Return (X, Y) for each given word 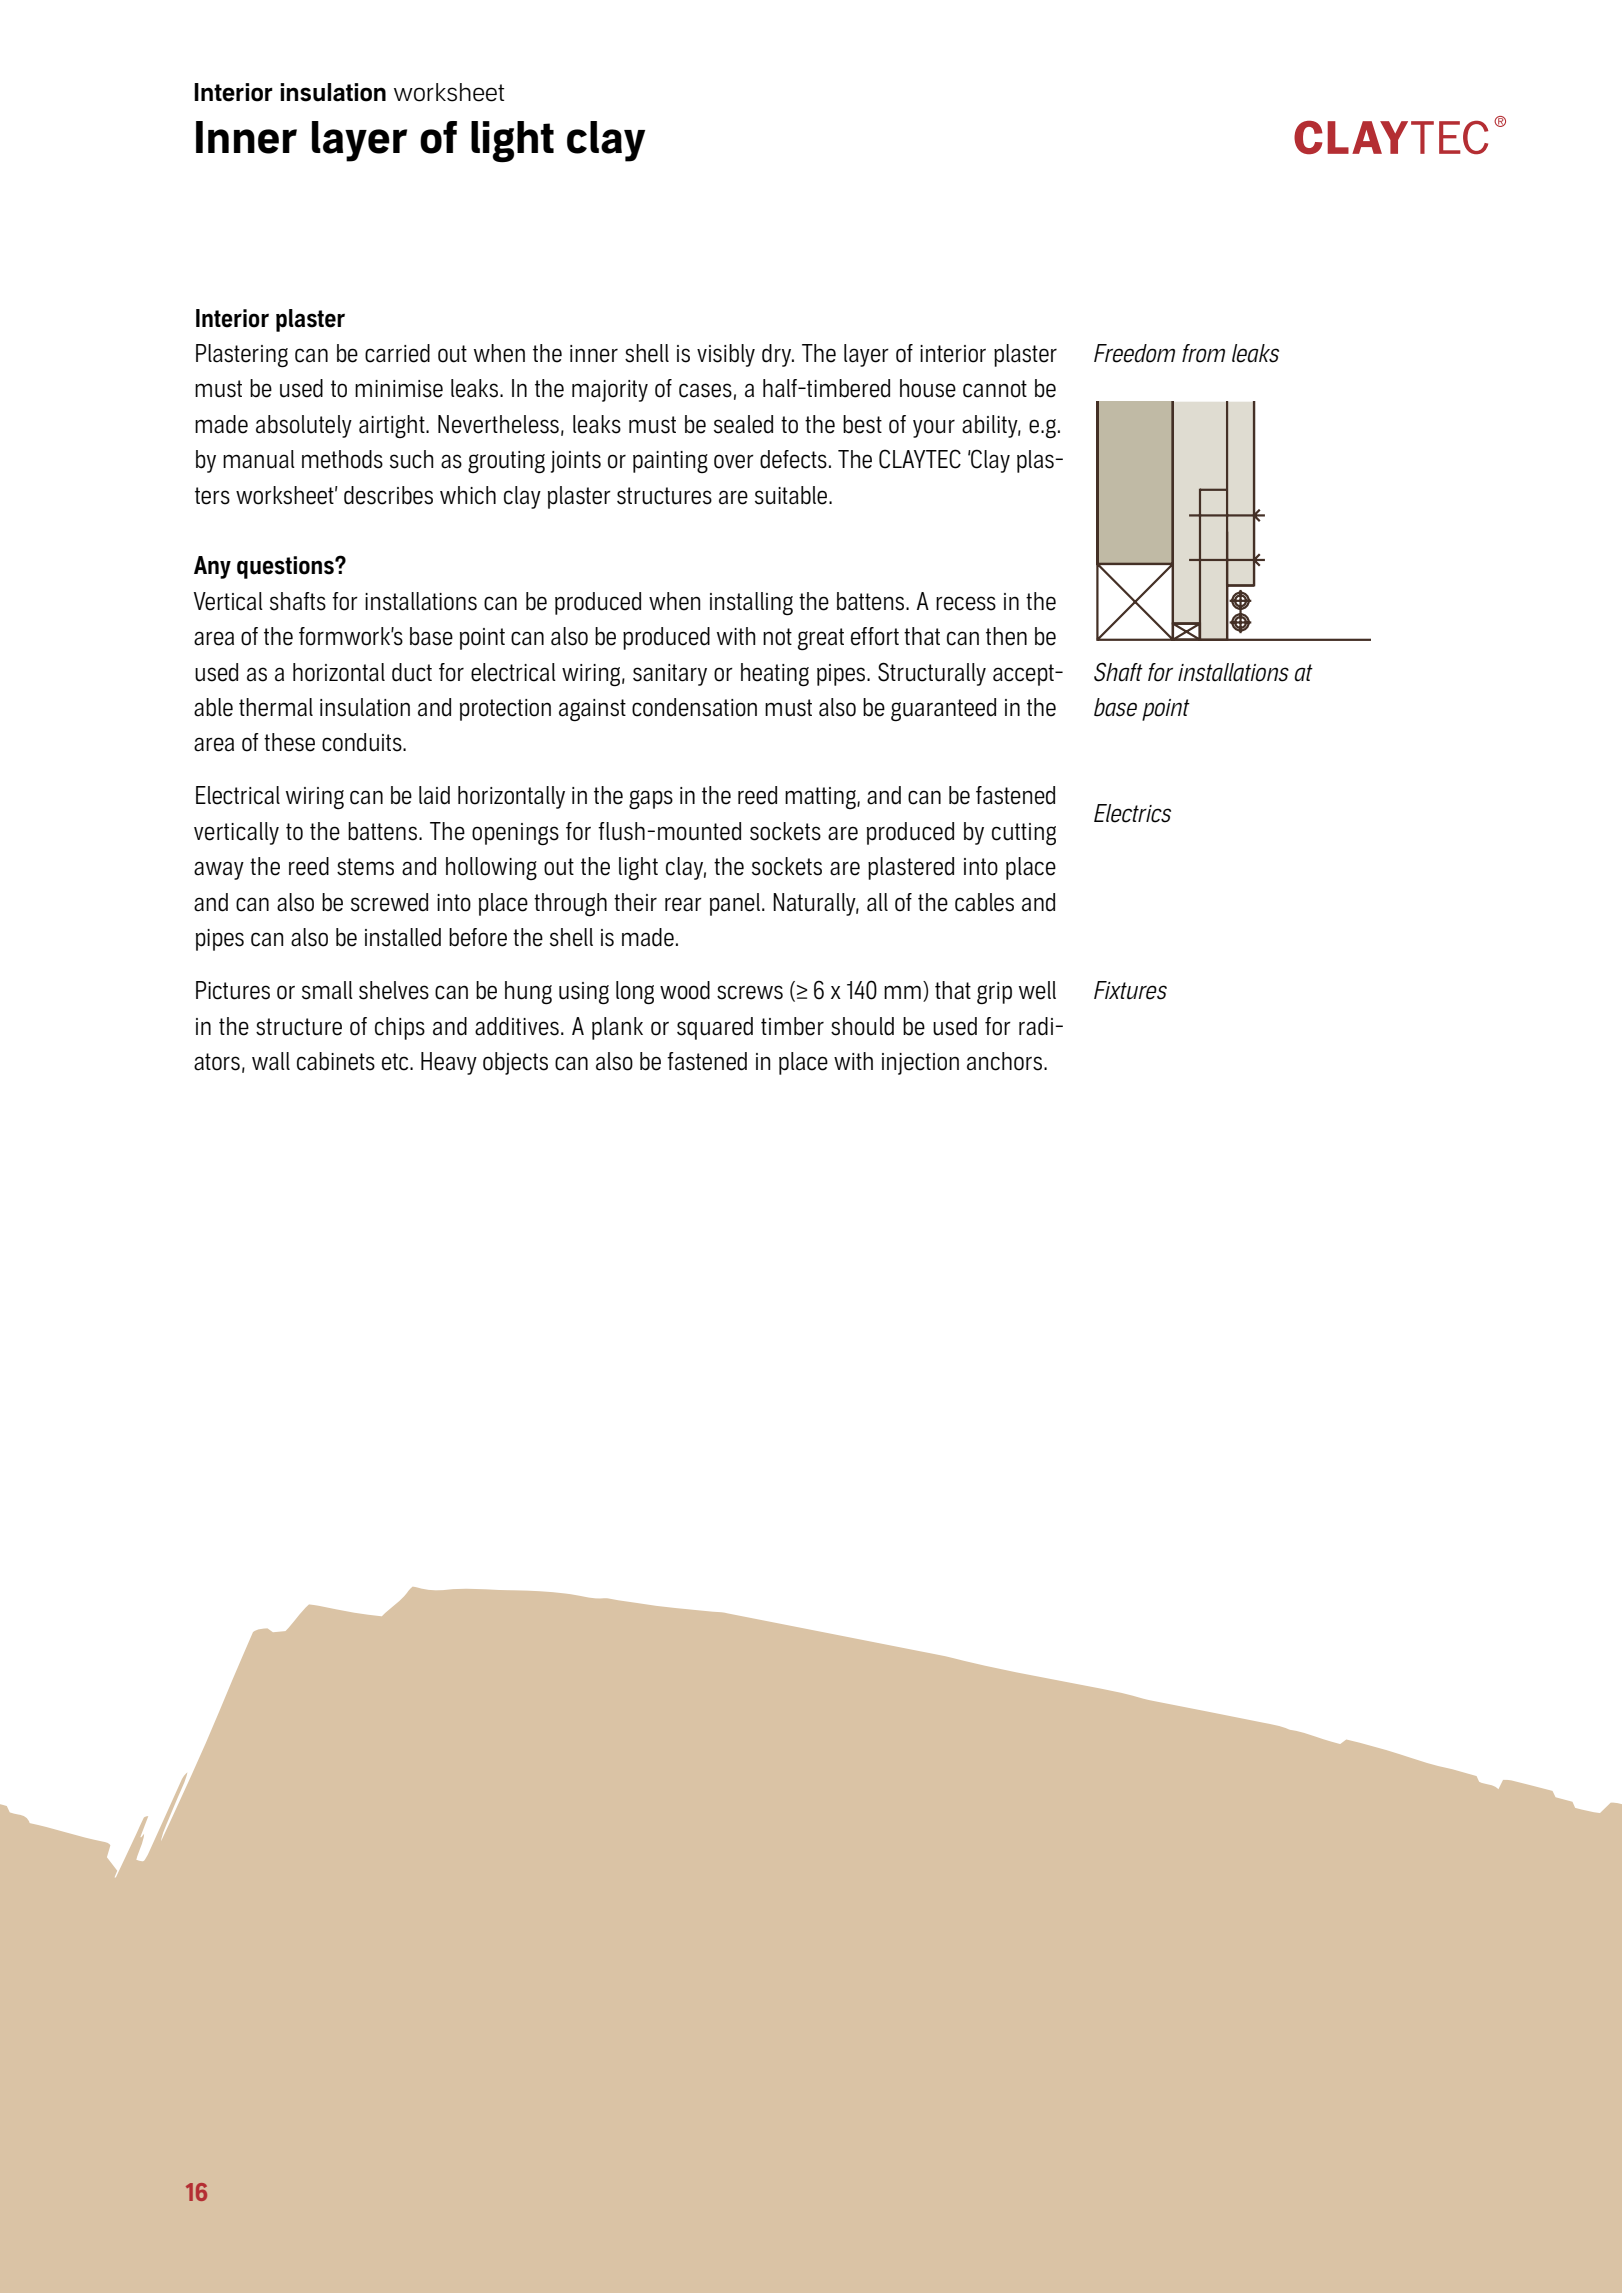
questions (286, 567)
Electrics (1132, 813)
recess (966, 603)
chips (400, 1028)
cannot (995, 389)
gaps (651, 799)
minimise (399, 389)
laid (434, 795)
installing (751, 604)
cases (705, 390)
